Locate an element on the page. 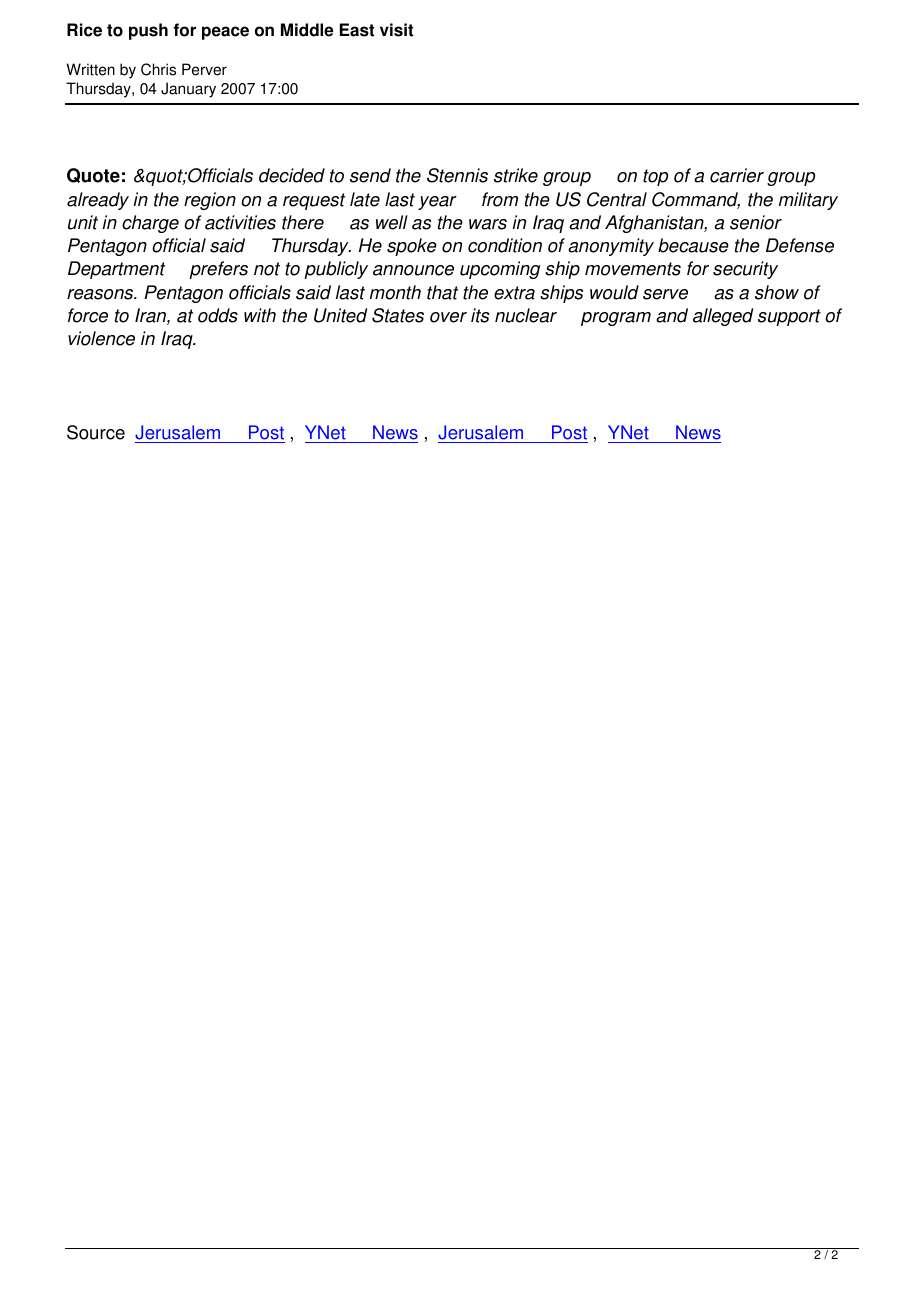 The height and width of the document is (1308, 924). East is located at coordinates (357, 30).
